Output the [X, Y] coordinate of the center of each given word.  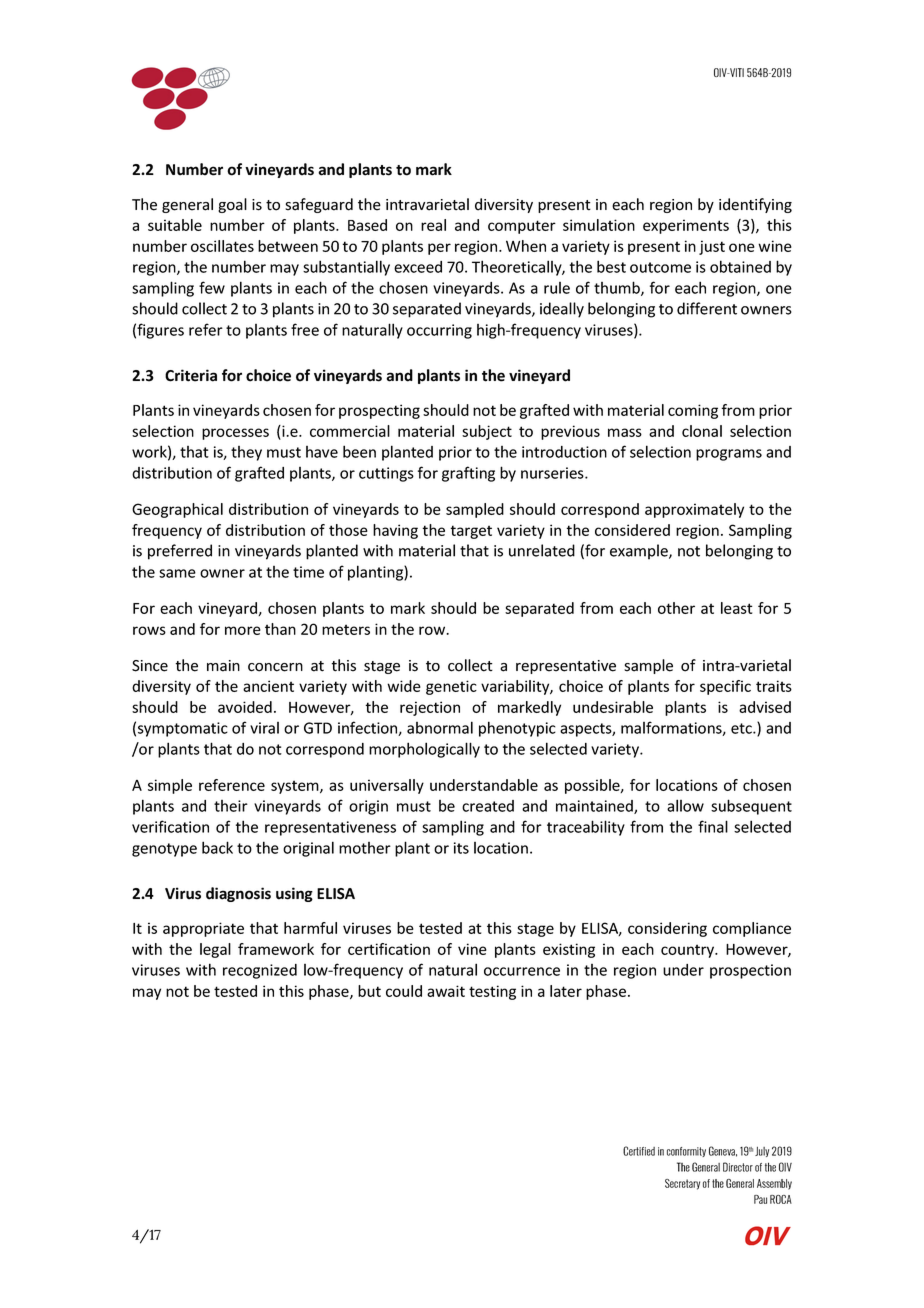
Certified [639, 1151]
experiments [686, 226]
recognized [260, 971]
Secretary [682, 1184]
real [433, 225]
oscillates [222, 246]
